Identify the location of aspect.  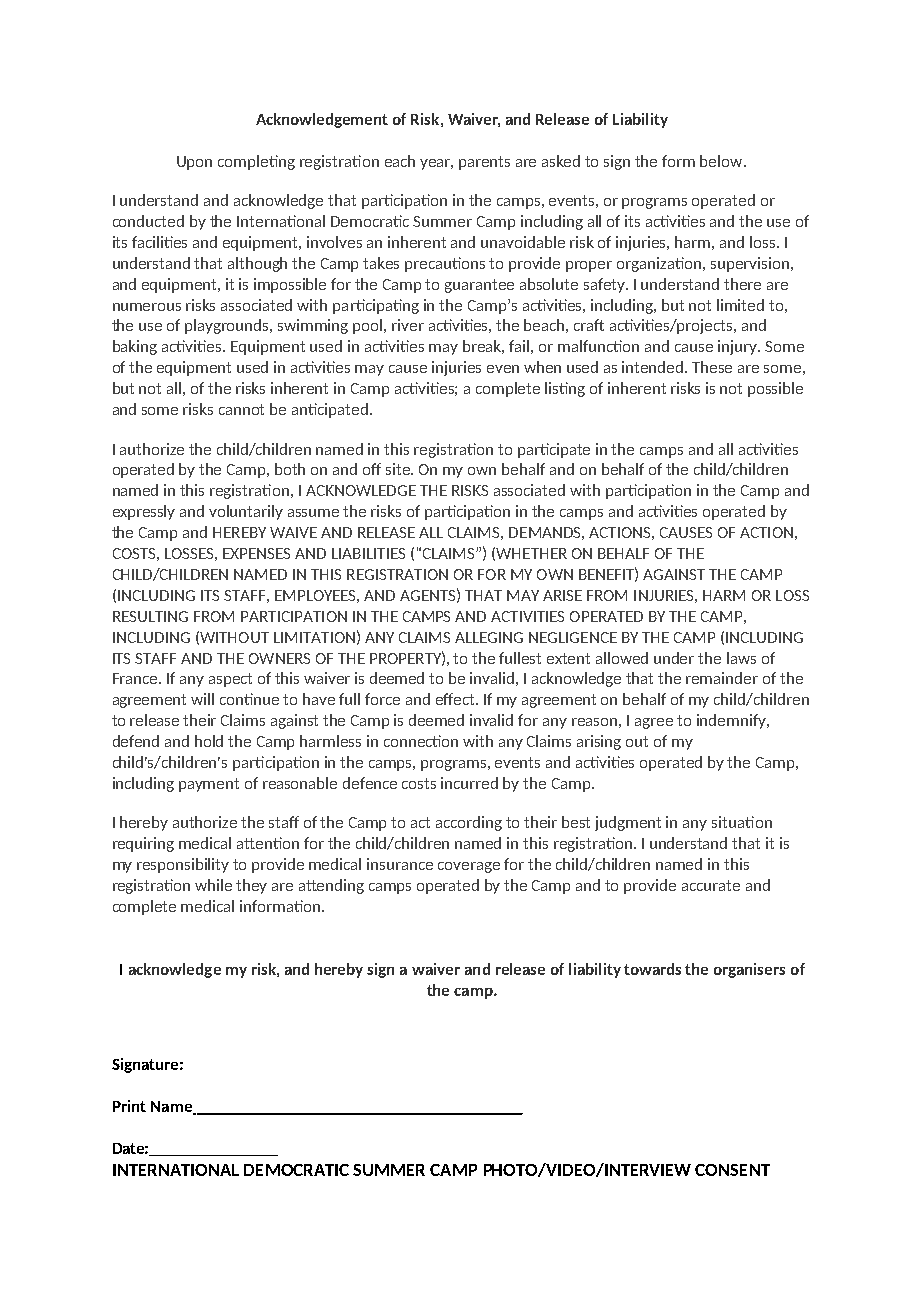
(230, 680).
